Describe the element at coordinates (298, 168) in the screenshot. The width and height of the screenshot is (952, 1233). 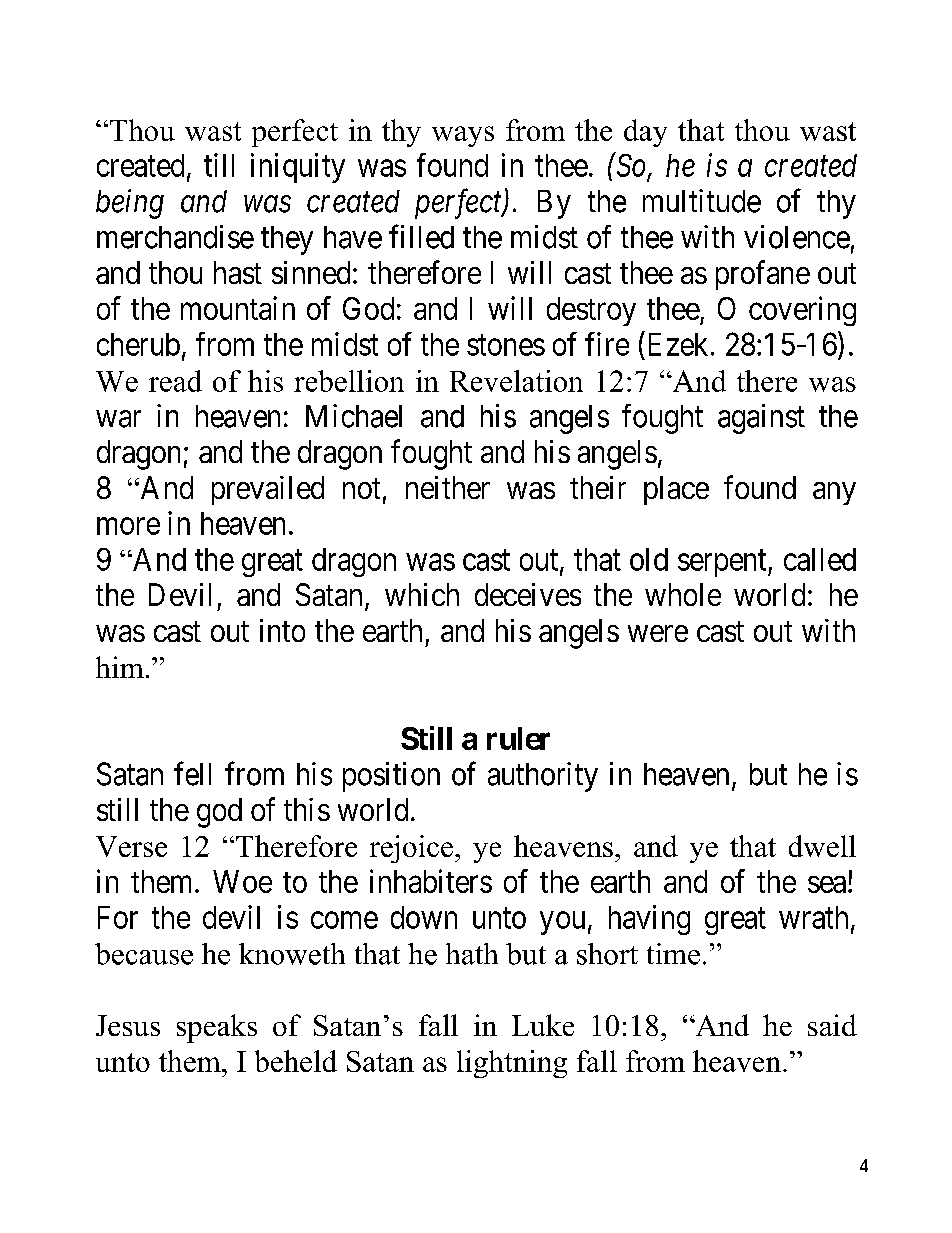
I see `iniquity` at that location.
